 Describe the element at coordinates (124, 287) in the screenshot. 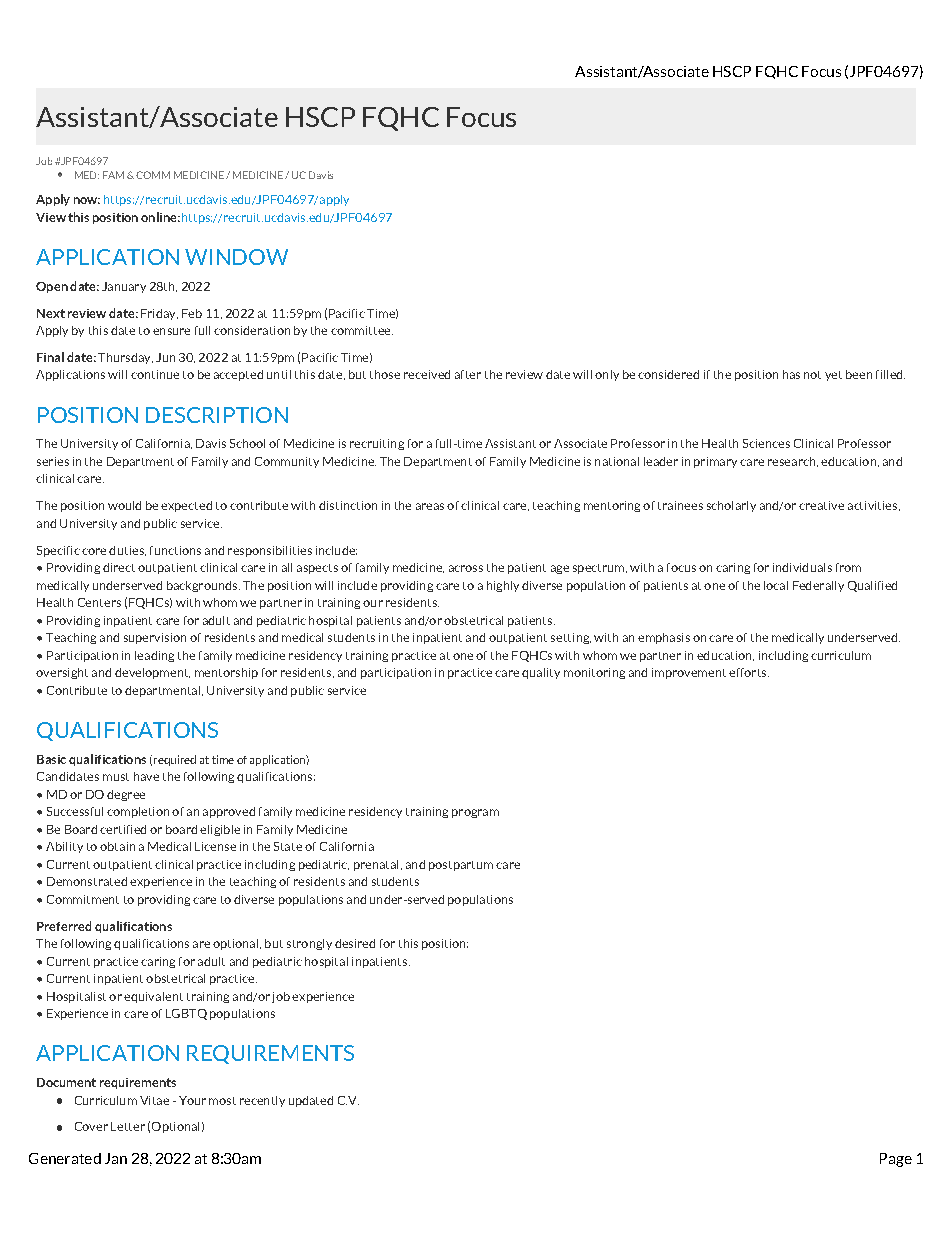

I see `January` at that location.
